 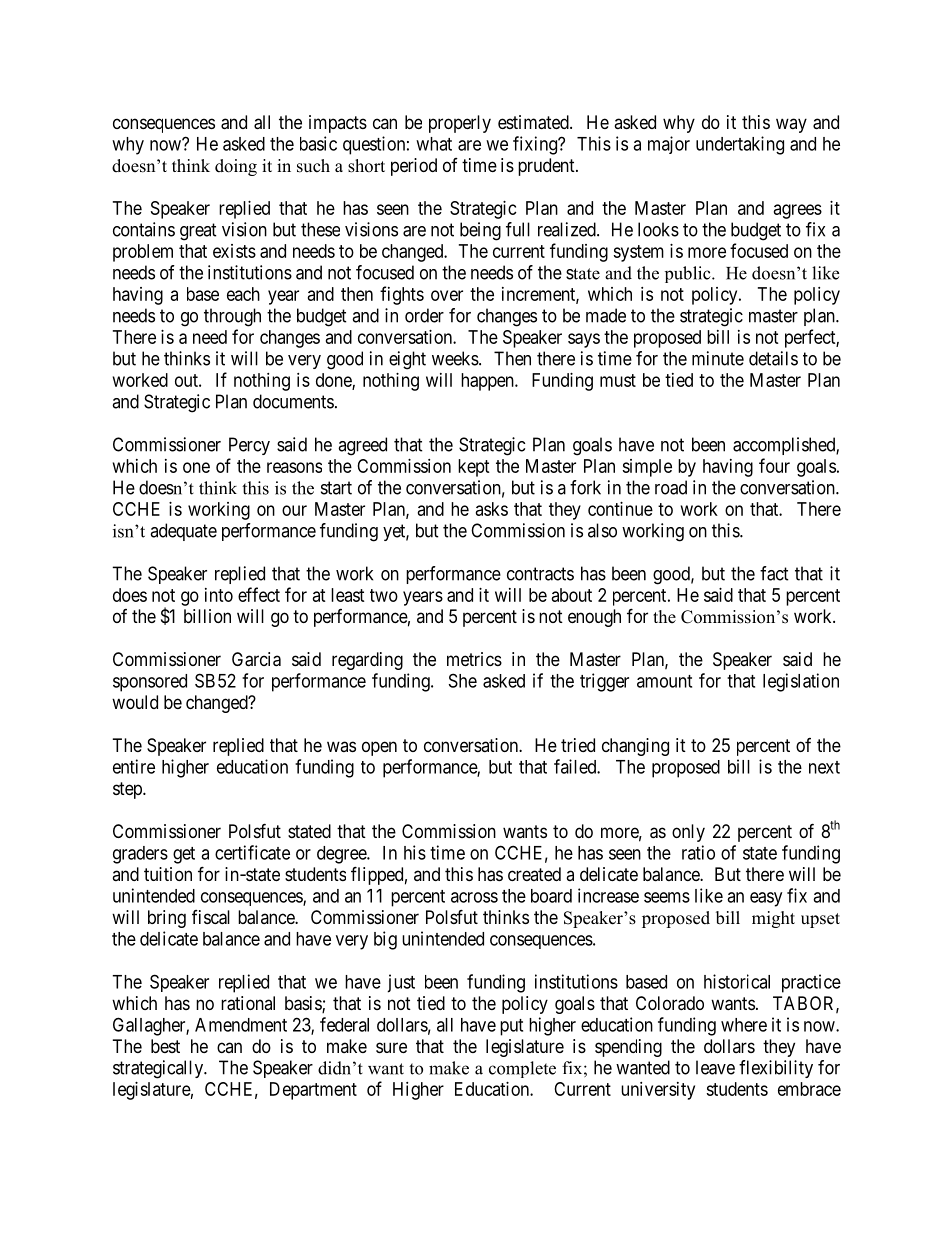 What do you see at coordinates (534, 874) in the page?
I see `created` at bounding box center [534, 874].
